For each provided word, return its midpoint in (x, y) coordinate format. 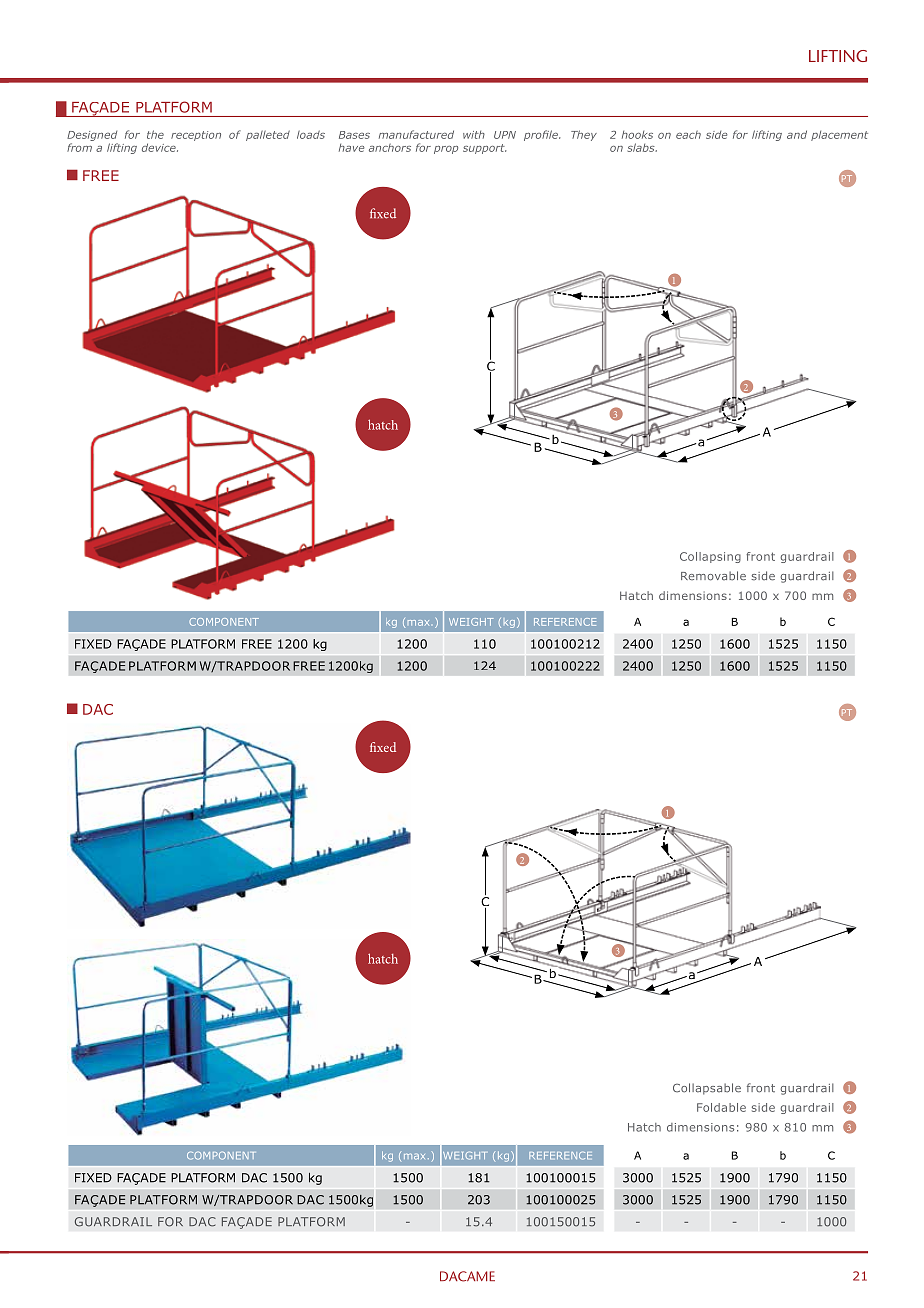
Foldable (721, 1107)
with (474, 135)
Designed (92, 136)
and (797, 134)
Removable (713, 576)
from (79, 147)
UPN (505, 135)
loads (311, 134)
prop (446, 150)
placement (839, 136)
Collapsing (710, 557)
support (485, 149)
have (352, 148)
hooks (637, 135)
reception (196, 136)
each (688, 135)
